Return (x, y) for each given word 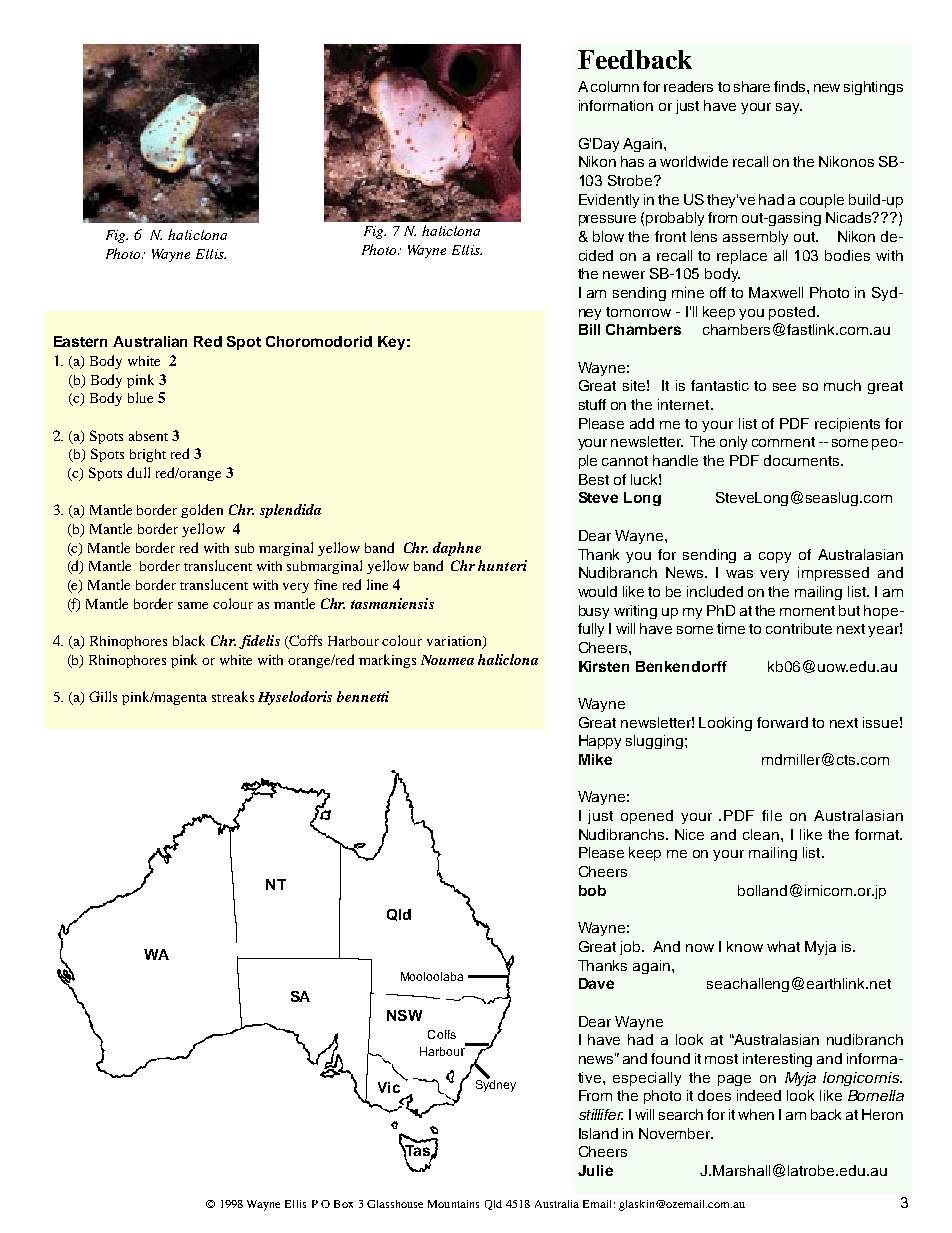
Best (594, 479)
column (615, 86)
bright (148, 455)
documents (803, 460)
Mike (595, 759)
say (789, 108)
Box (343, 1204)
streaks (233, 696)
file (772, 815)
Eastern (80, 341)
